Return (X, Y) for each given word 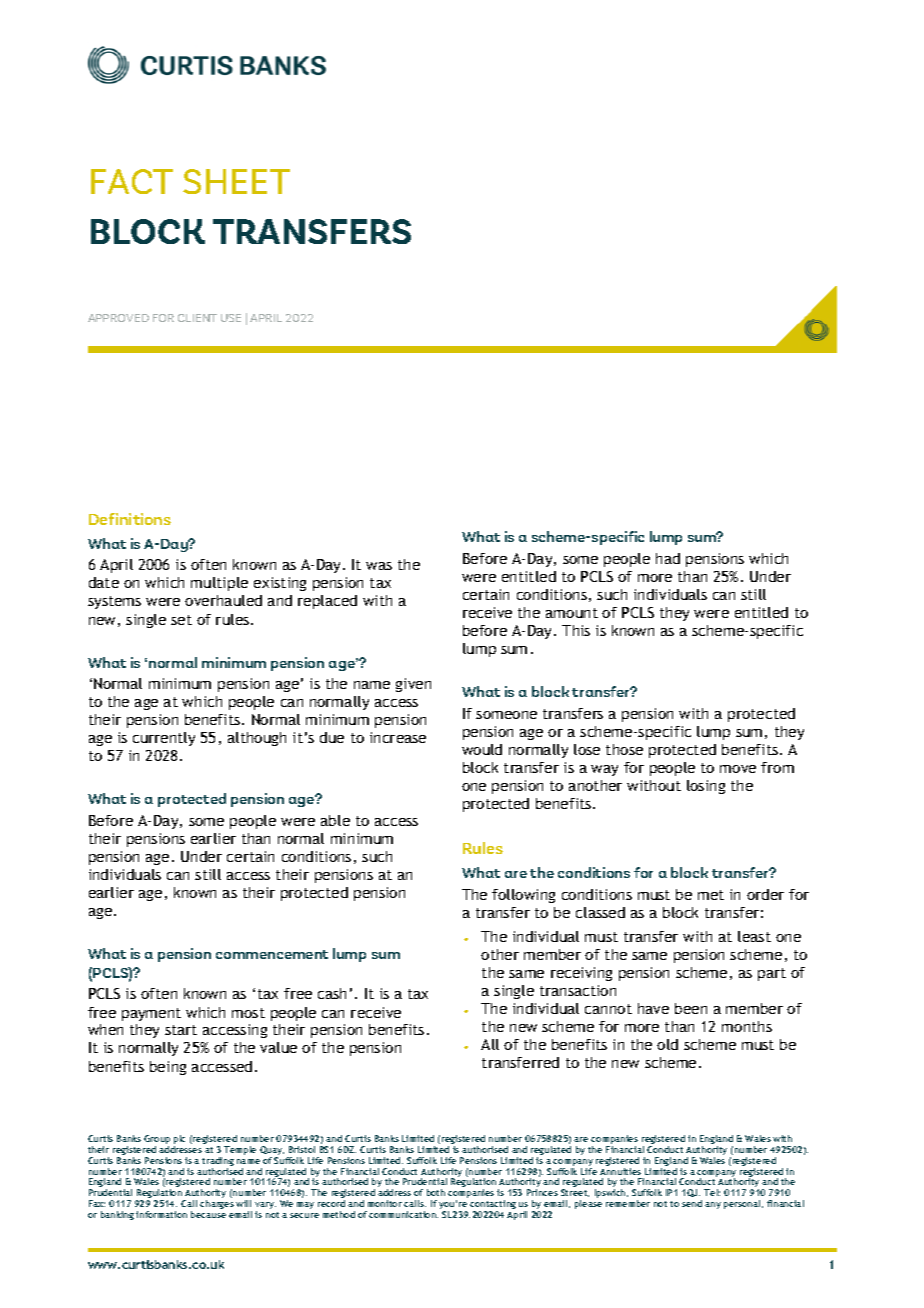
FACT (132, 181)
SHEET (236, 181)
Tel (712, 1192)
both (436, 1192)
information (161, 1214)
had (668, 558)
